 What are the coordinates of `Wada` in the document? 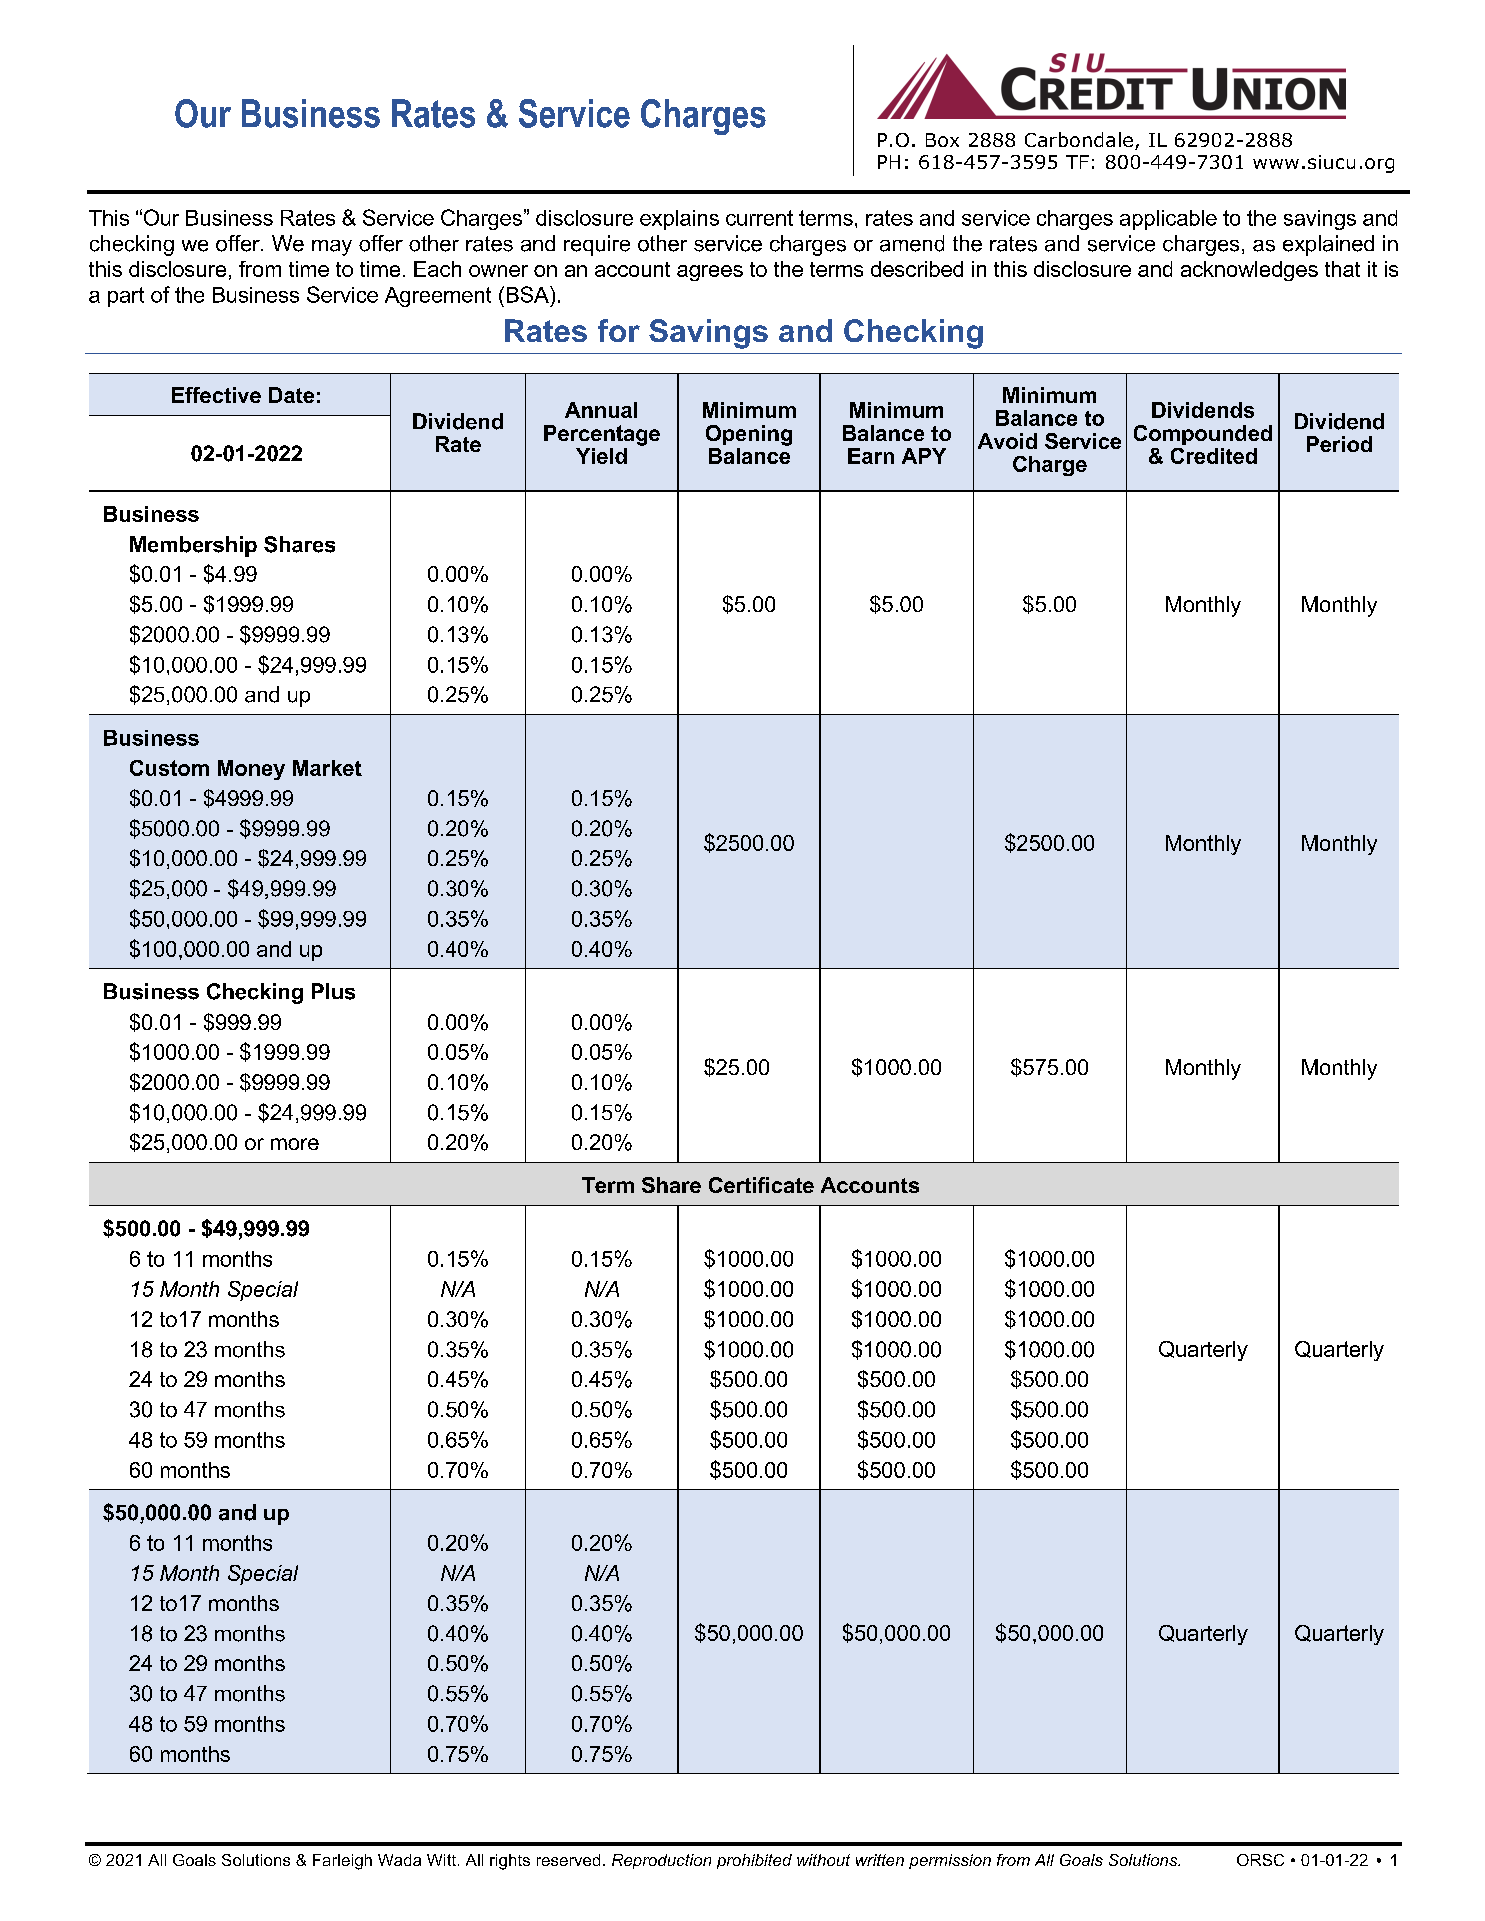 It's located at (399, 1860).
